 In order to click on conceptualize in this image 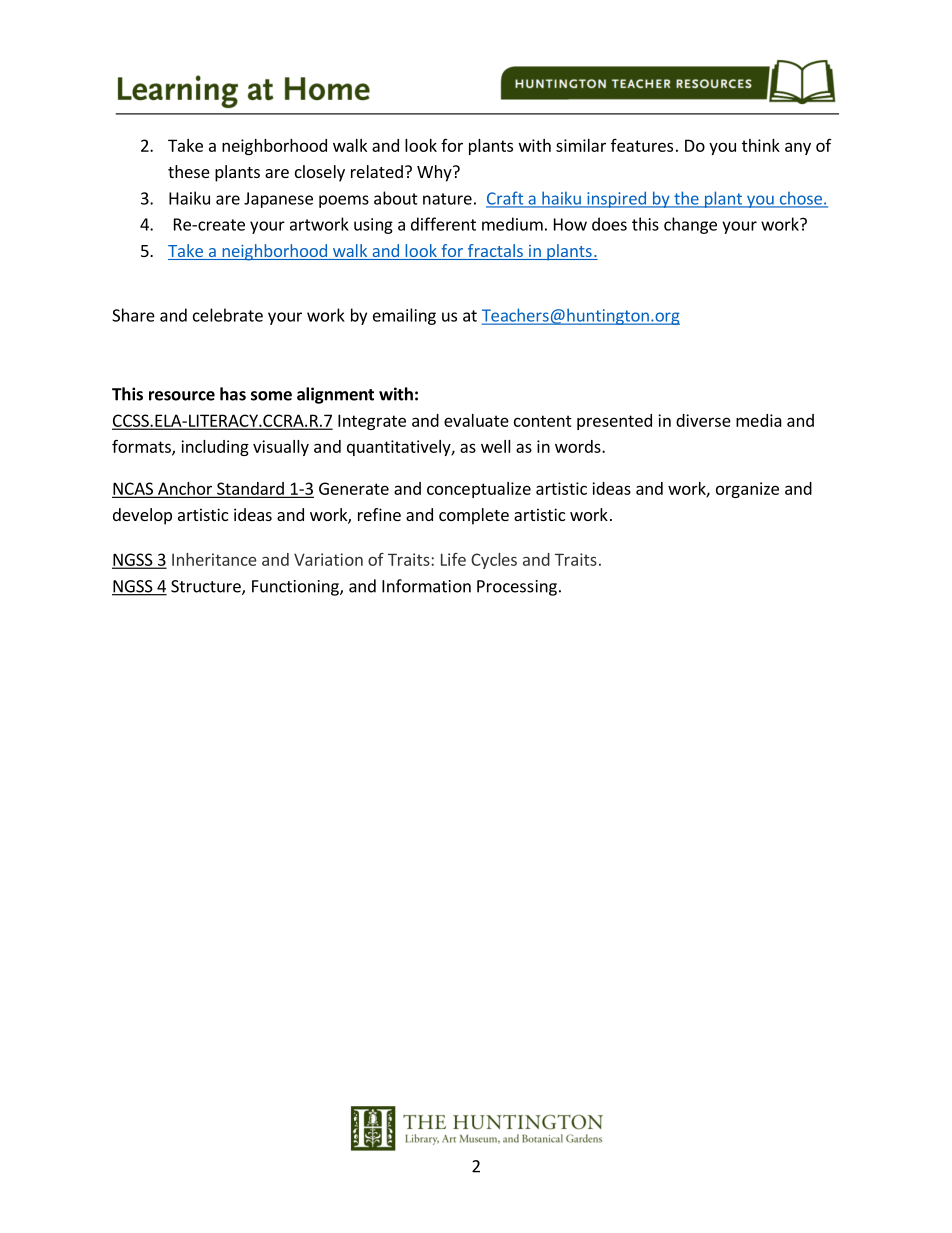, I will do `click(479, 490)`.
